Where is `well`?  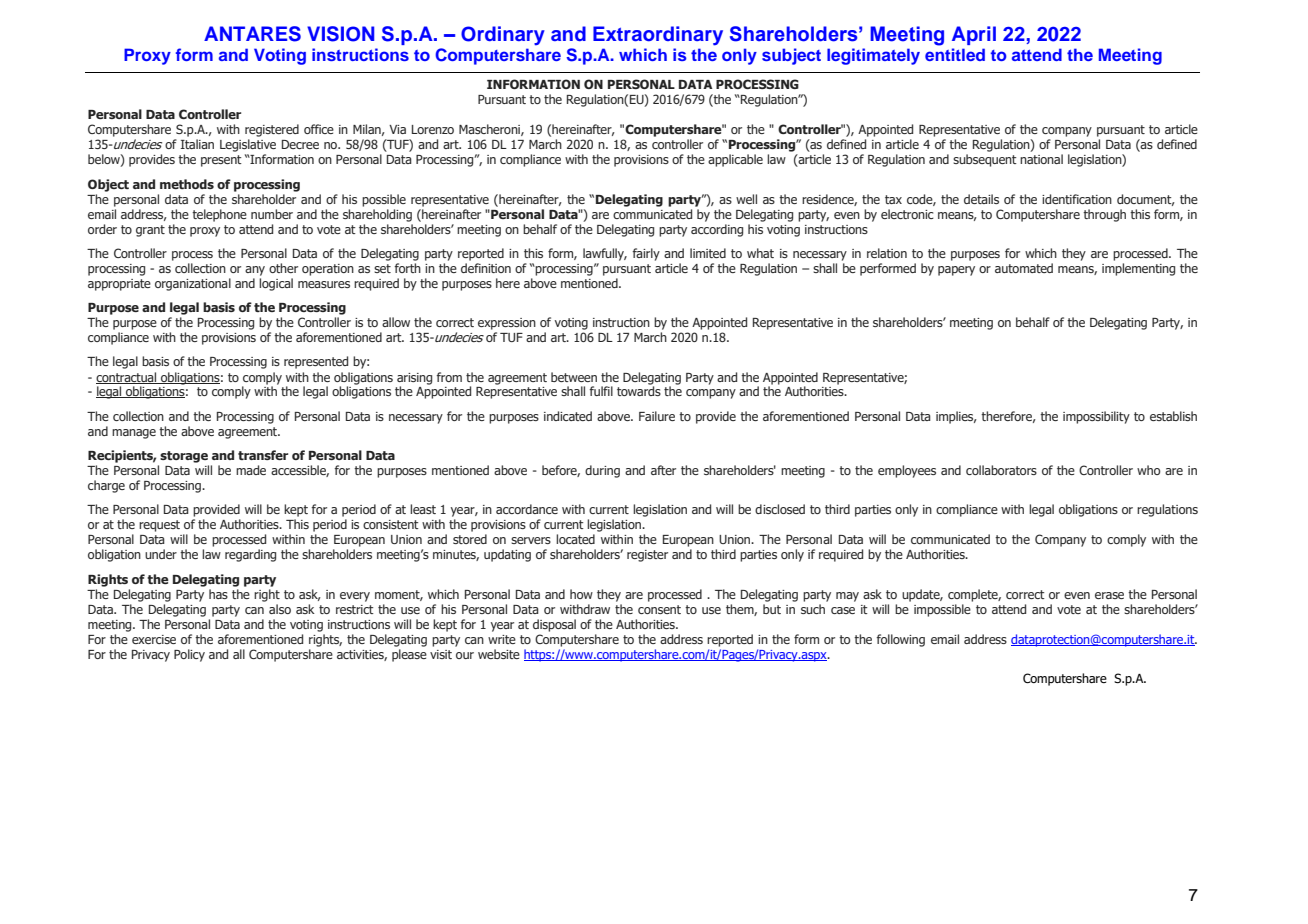 well is located at coordinates (746, 199).
